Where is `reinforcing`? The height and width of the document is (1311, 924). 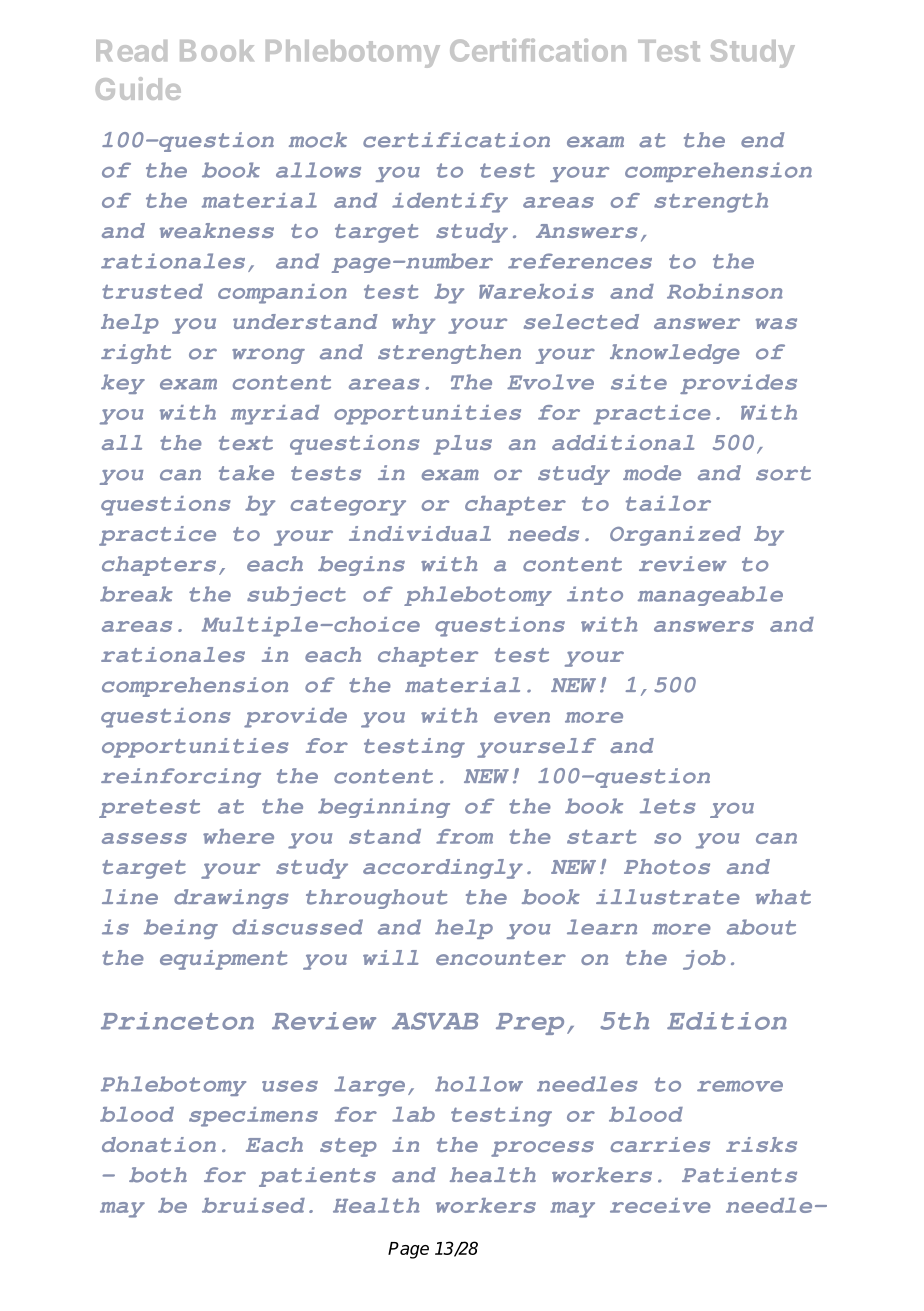 reinforcing is located at coordinates (181, 778).
